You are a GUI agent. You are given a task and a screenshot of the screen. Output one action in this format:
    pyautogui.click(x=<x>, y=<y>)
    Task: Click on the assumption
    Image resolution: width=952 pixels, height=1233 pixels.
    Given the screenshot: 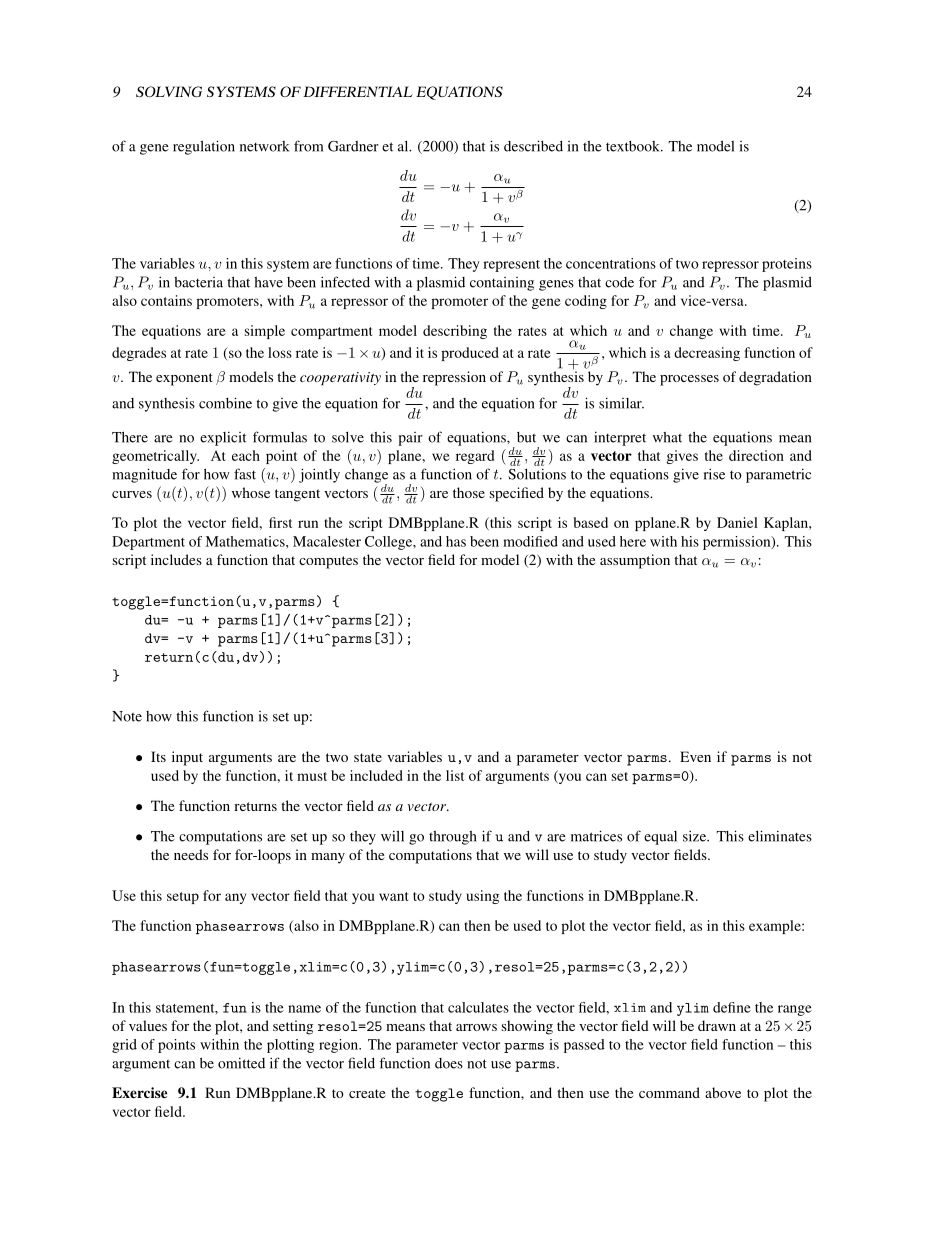 What is the action you would take?
    pyautogui.click(x=635, y=561)
